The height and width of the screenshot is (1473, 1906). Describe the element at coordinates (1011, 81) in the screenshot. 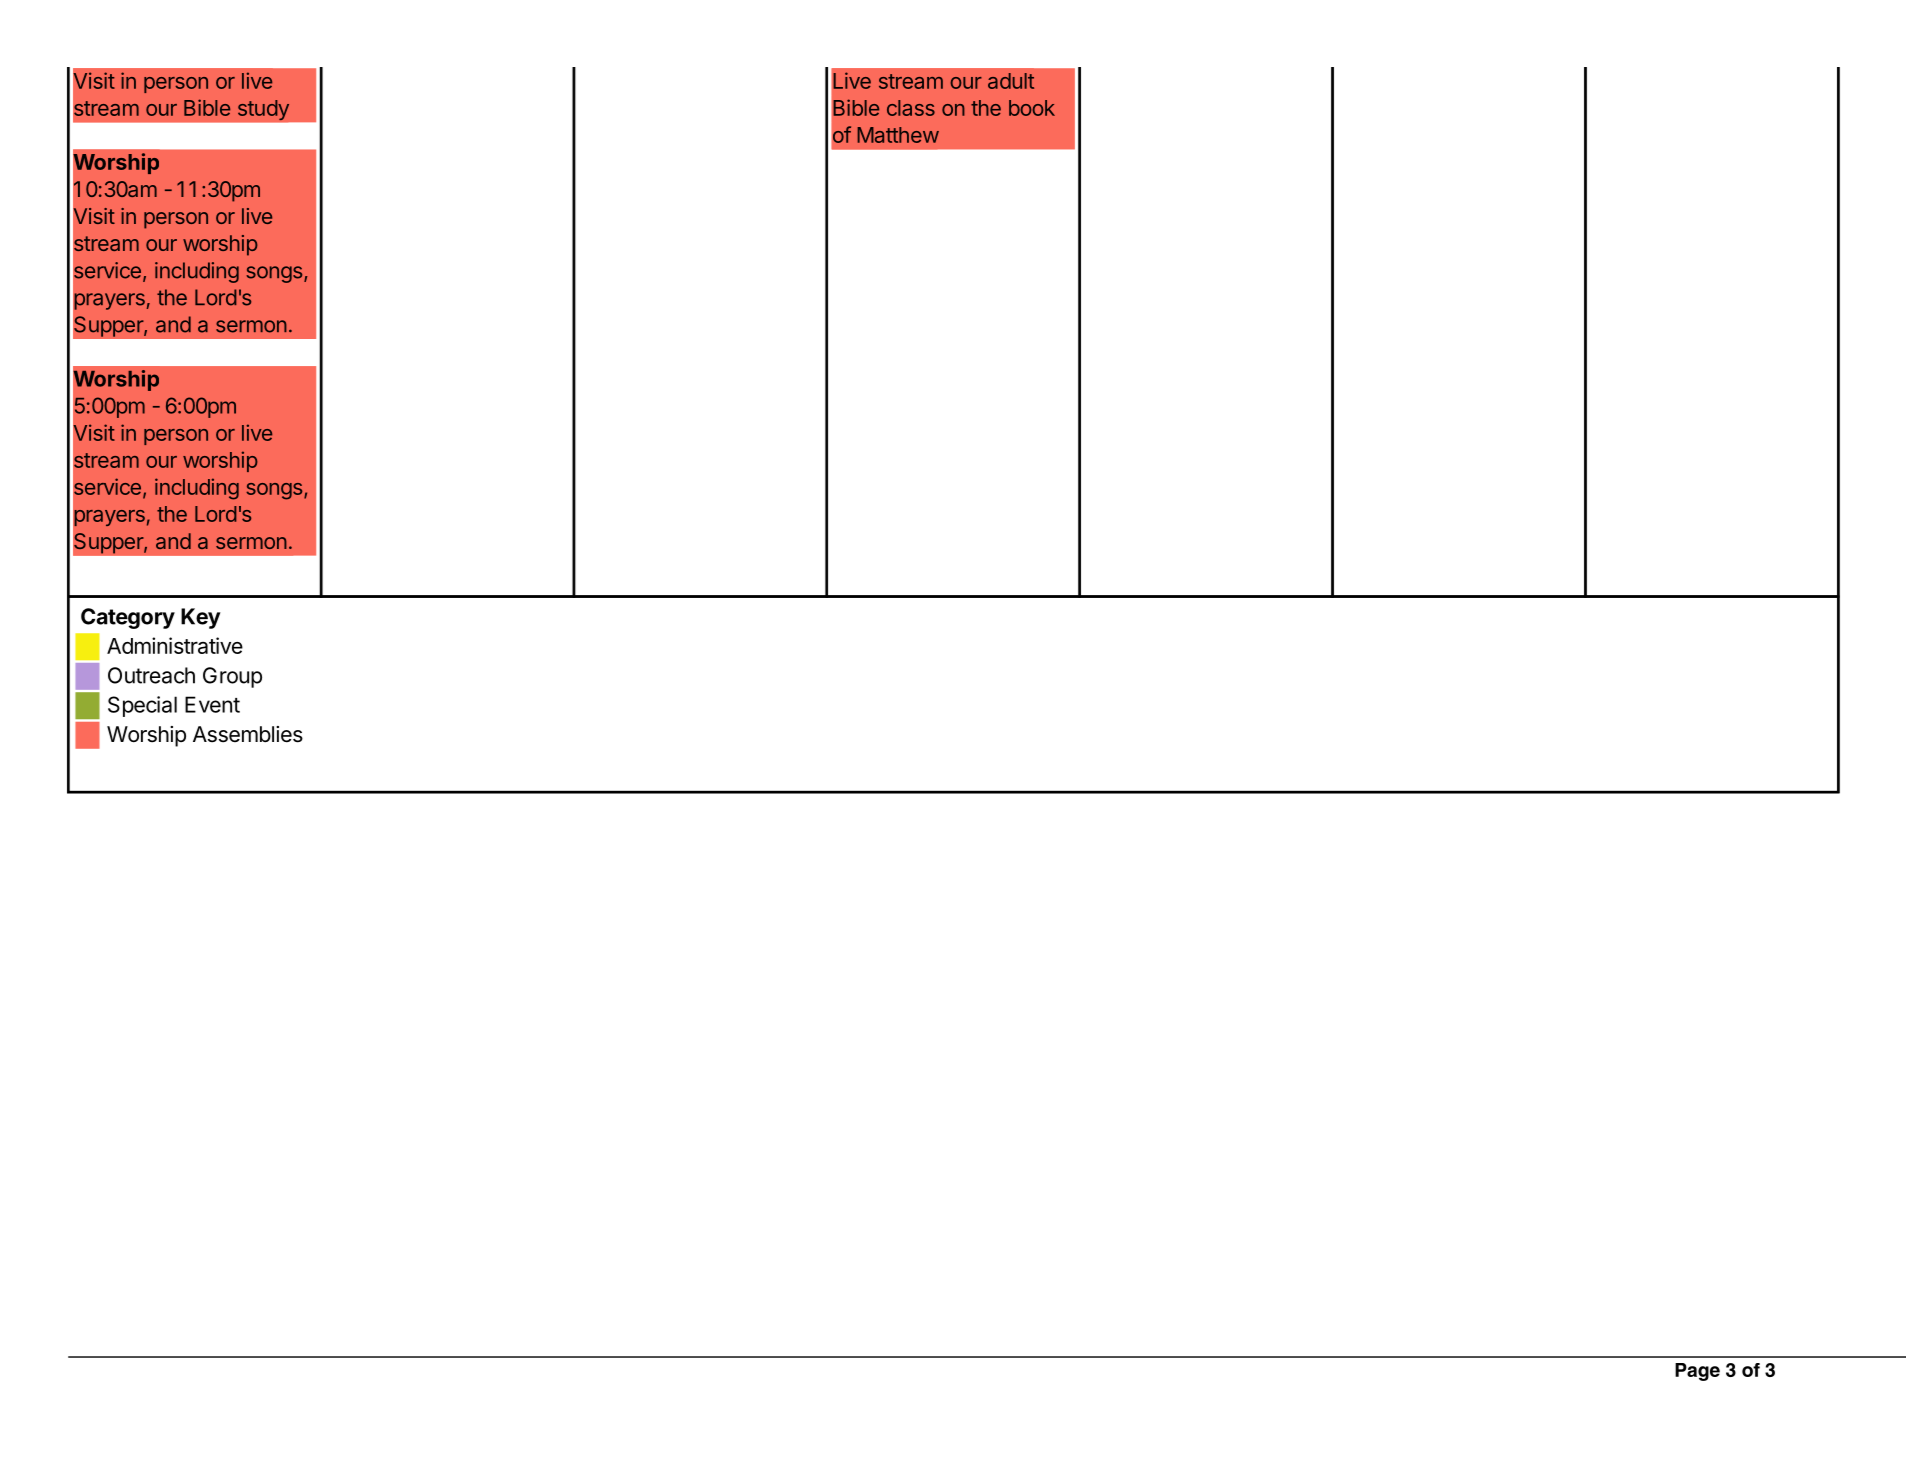

I see `adult` at that location.
